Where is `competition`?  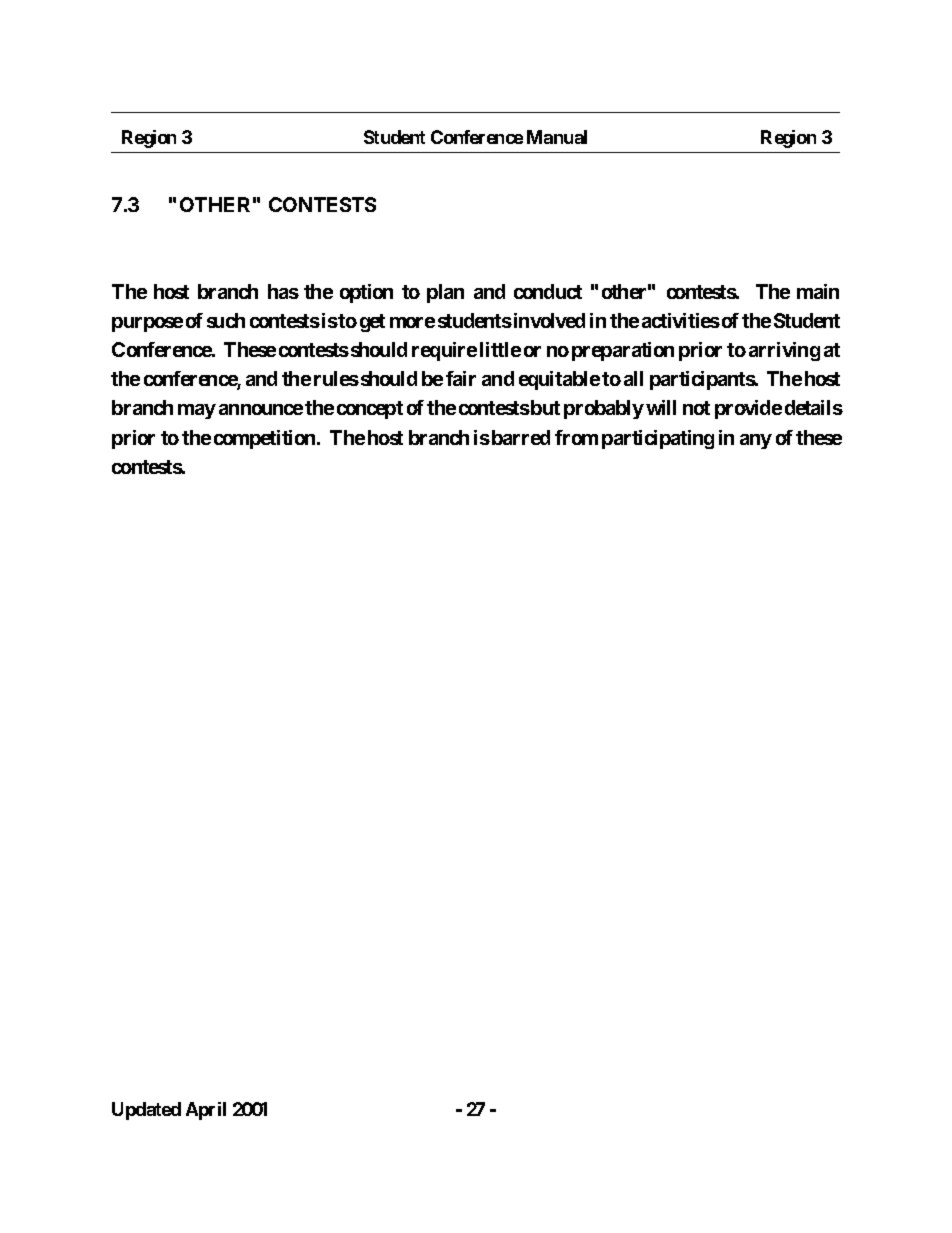
competition is located at coordinates (266, 439).
